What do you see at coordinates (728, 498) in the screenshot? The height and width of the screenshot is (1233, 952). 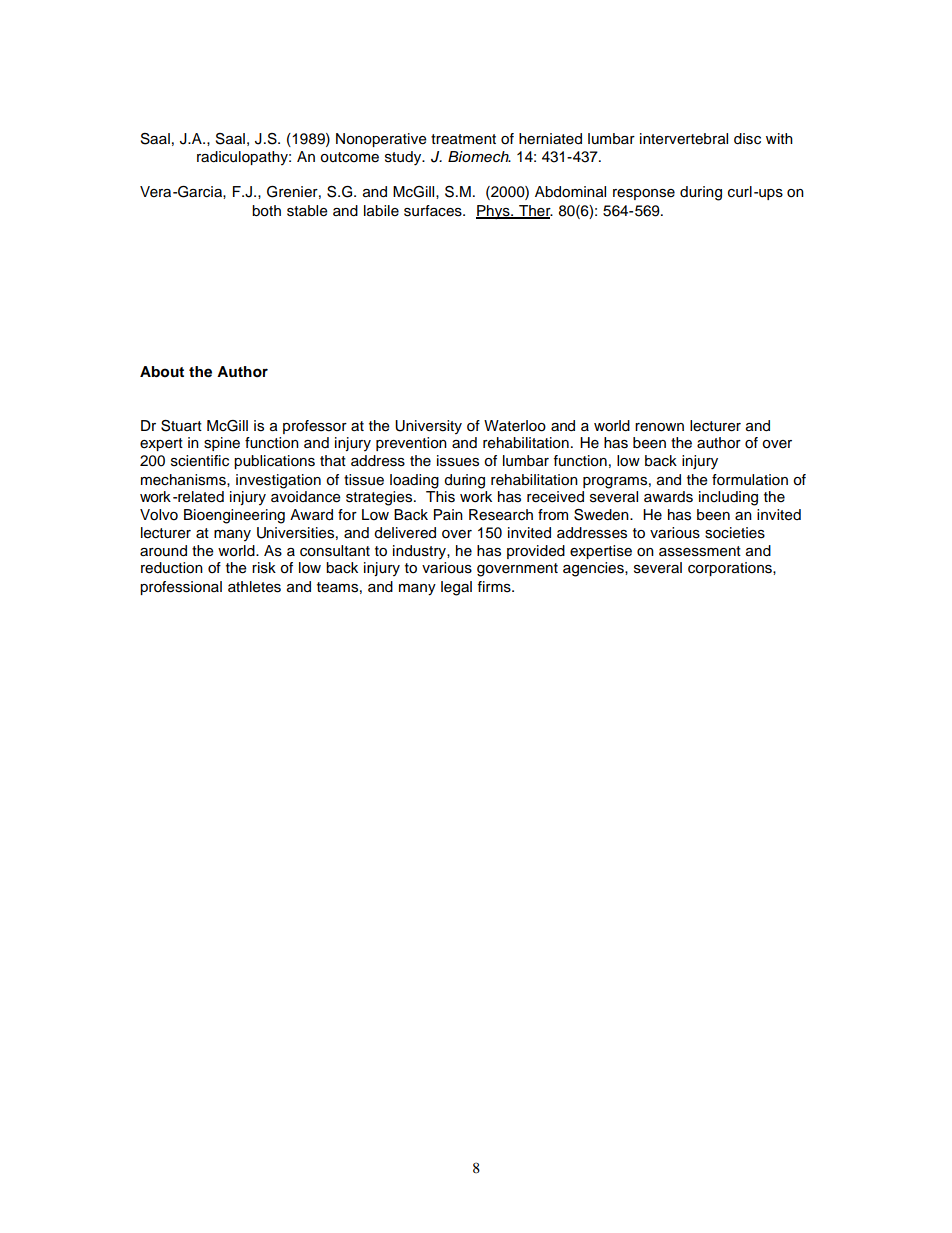 I see `including` at bounding box center [728, 498].
